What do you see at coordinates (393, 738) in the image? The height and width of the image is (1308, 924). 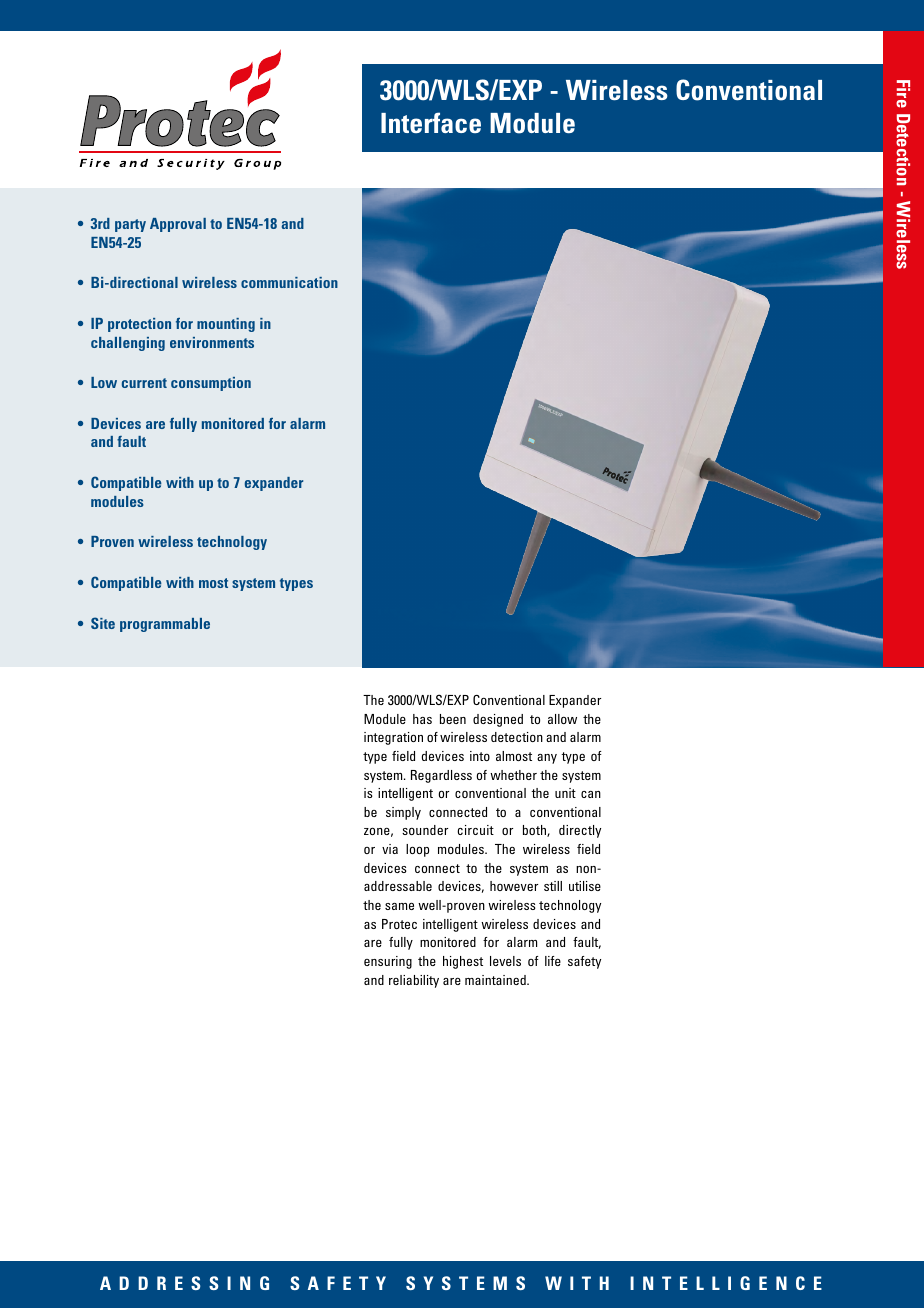 I see `integration` at bounding box center [393, 738].
